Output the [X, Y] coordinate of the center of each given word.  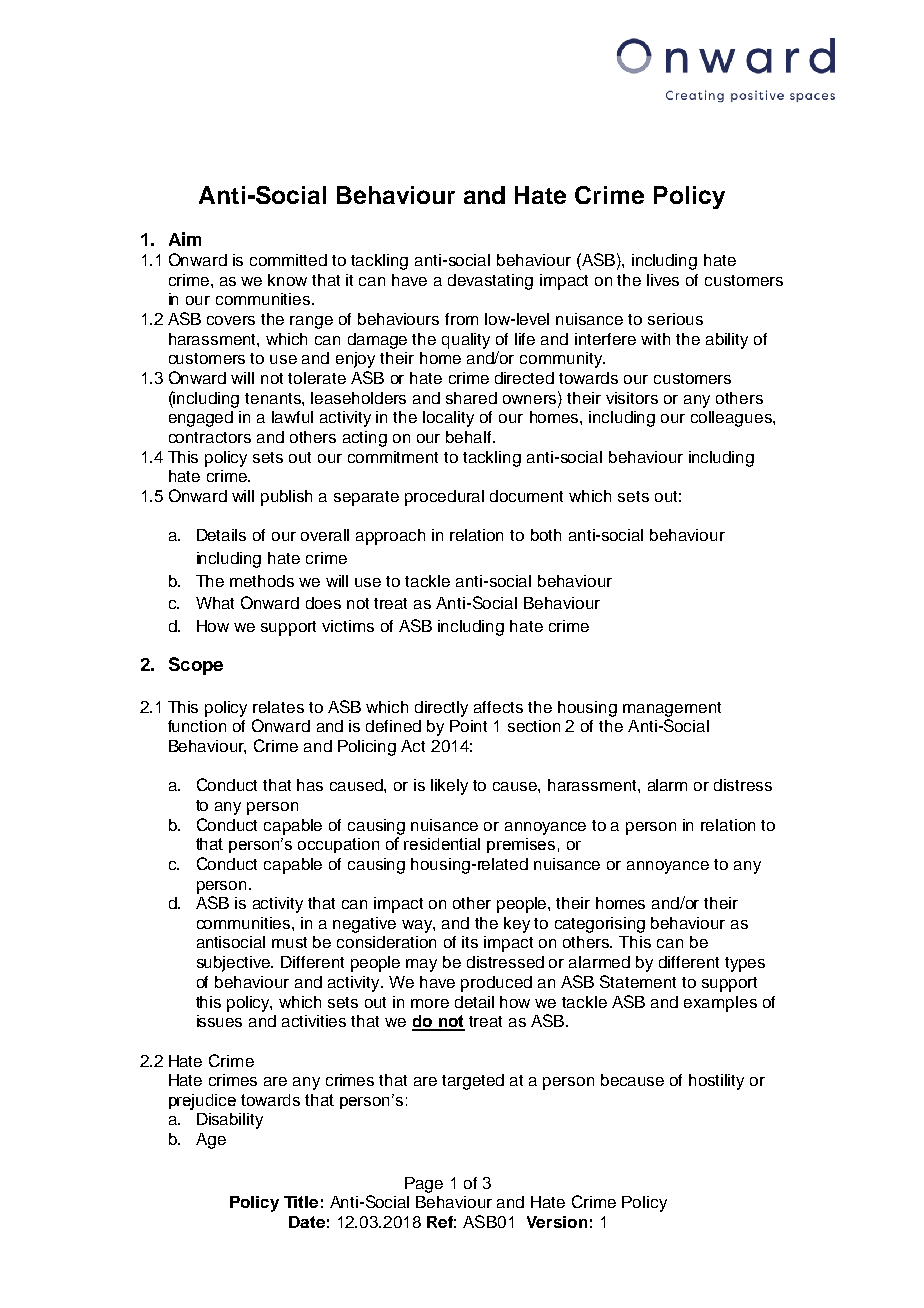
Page [424, 1185]
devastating [490, 282]
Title [301, 1202]
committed [288, 260]
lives [663, 280]
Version [557, 1222]
